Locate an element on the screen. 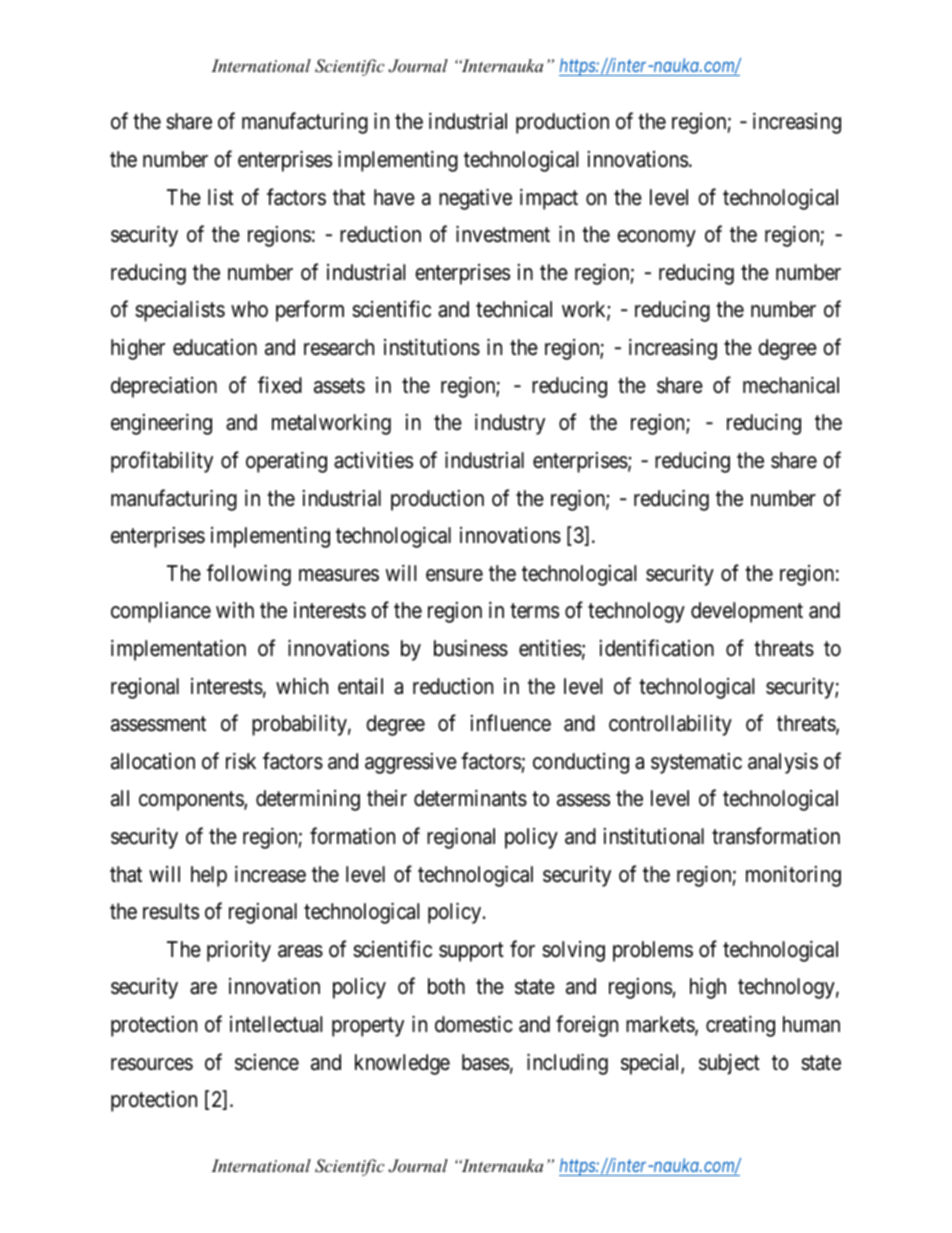  operating is located at coordinates (286, 462).
